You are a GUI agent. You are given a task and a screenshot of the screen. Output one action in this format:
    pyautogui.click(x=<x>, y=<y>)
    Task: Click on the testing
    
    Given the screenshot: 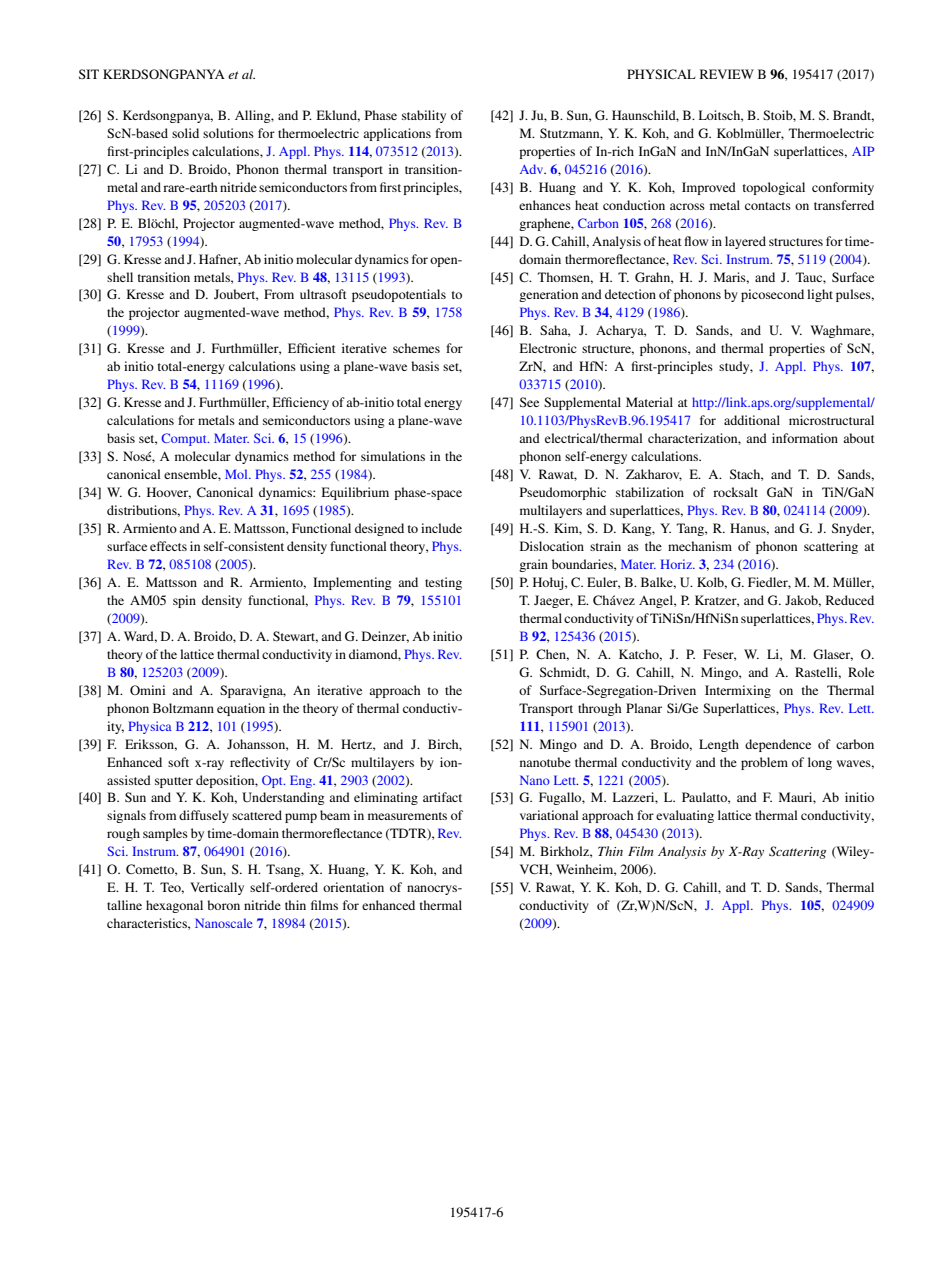 What is the action you would take?
    pyautogui.click(x=443, y=583)
